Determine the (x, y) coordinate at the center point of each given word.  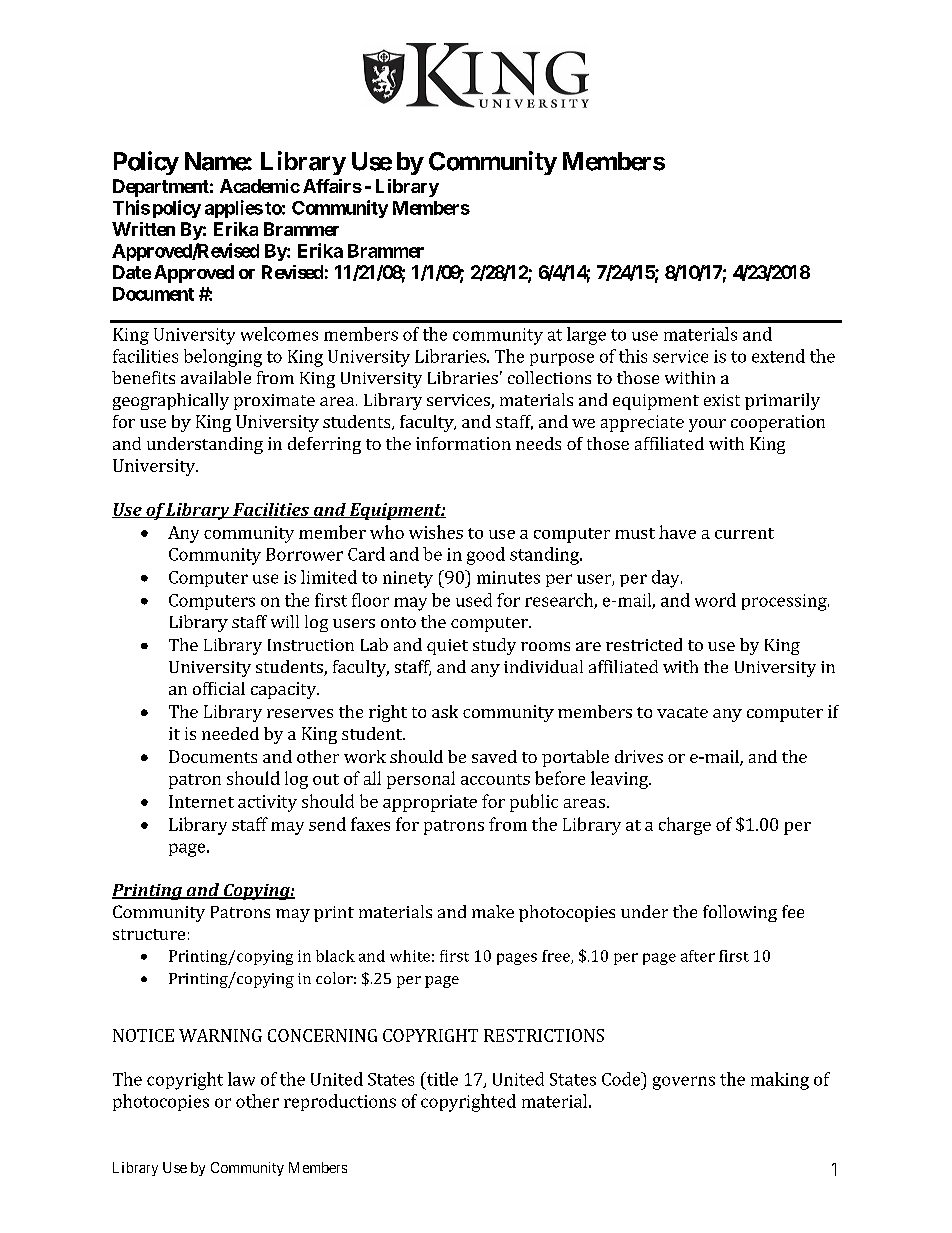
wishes (436, 532)
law (241, 1079)
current (744, 533)
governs (684, 1083)
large (586, 336)
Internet (201, 801)
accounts (495, 779)
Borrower (304, 554)
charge (685, 826)
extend (778, 356)
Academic (260, 186)
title (441, 1079)
